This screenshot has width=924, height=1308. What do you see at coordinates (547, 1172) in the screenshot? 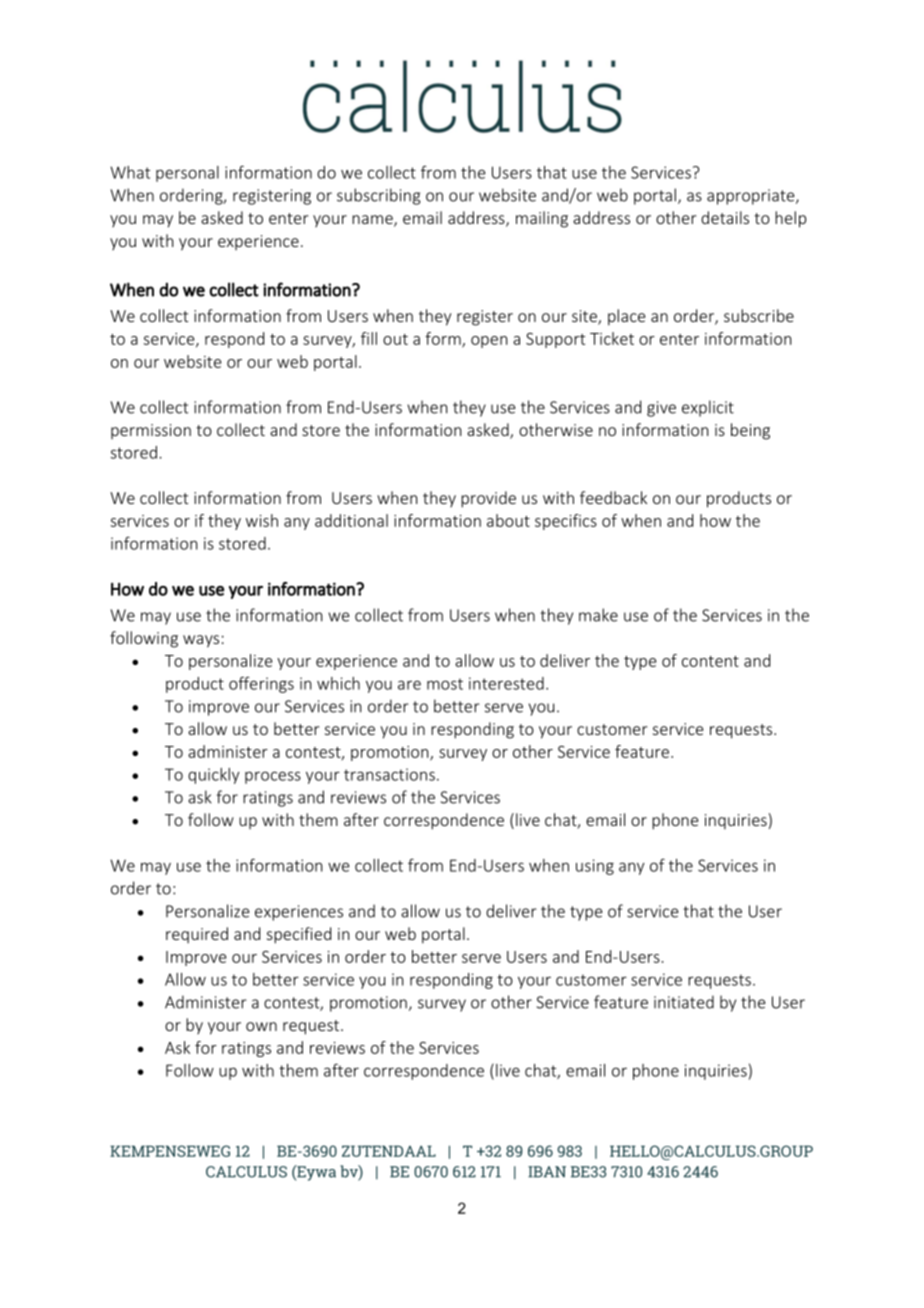
I see `IBAN` at bounding box center [547, 1172].
